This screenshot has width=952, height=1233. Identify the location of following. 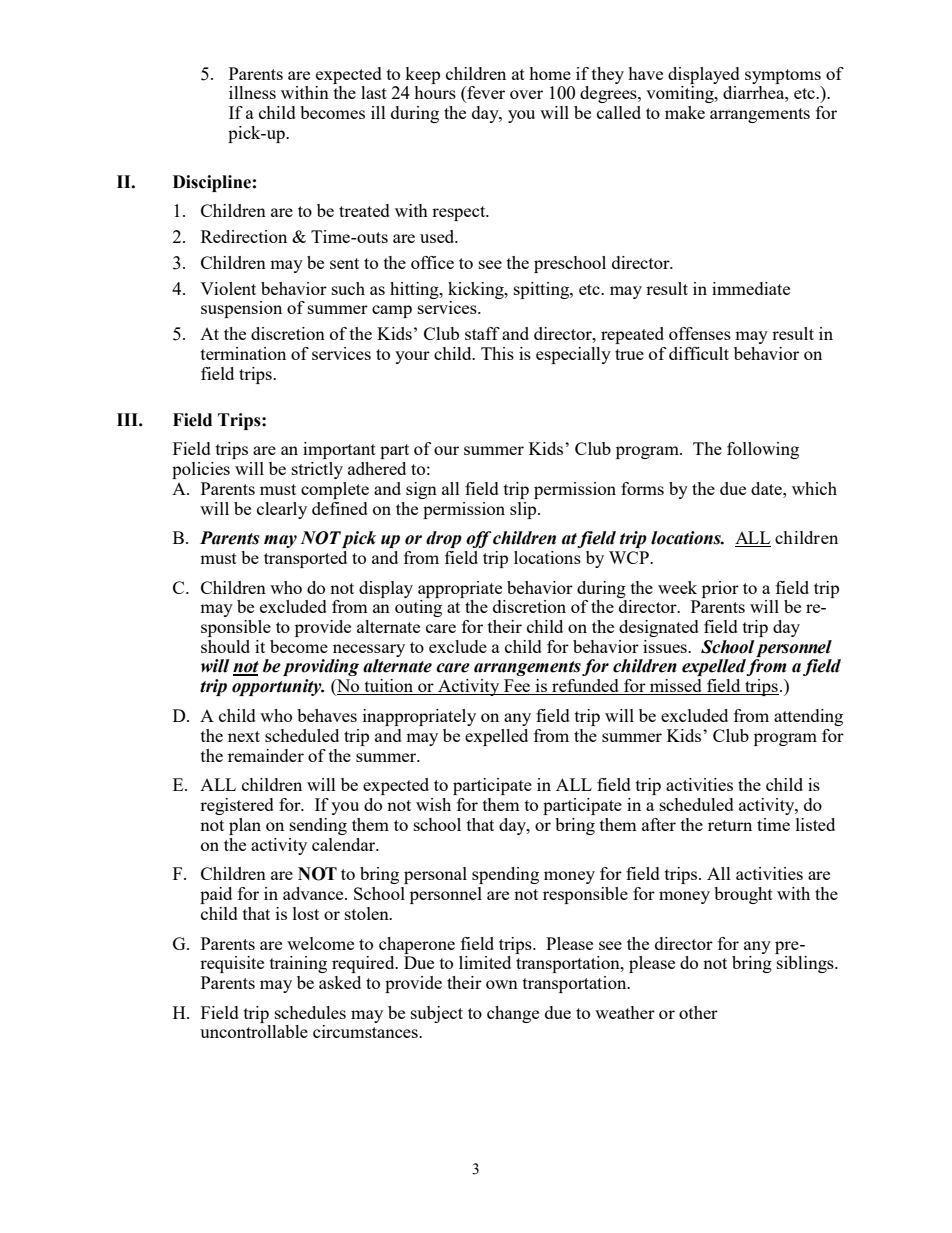
(763, 450).
